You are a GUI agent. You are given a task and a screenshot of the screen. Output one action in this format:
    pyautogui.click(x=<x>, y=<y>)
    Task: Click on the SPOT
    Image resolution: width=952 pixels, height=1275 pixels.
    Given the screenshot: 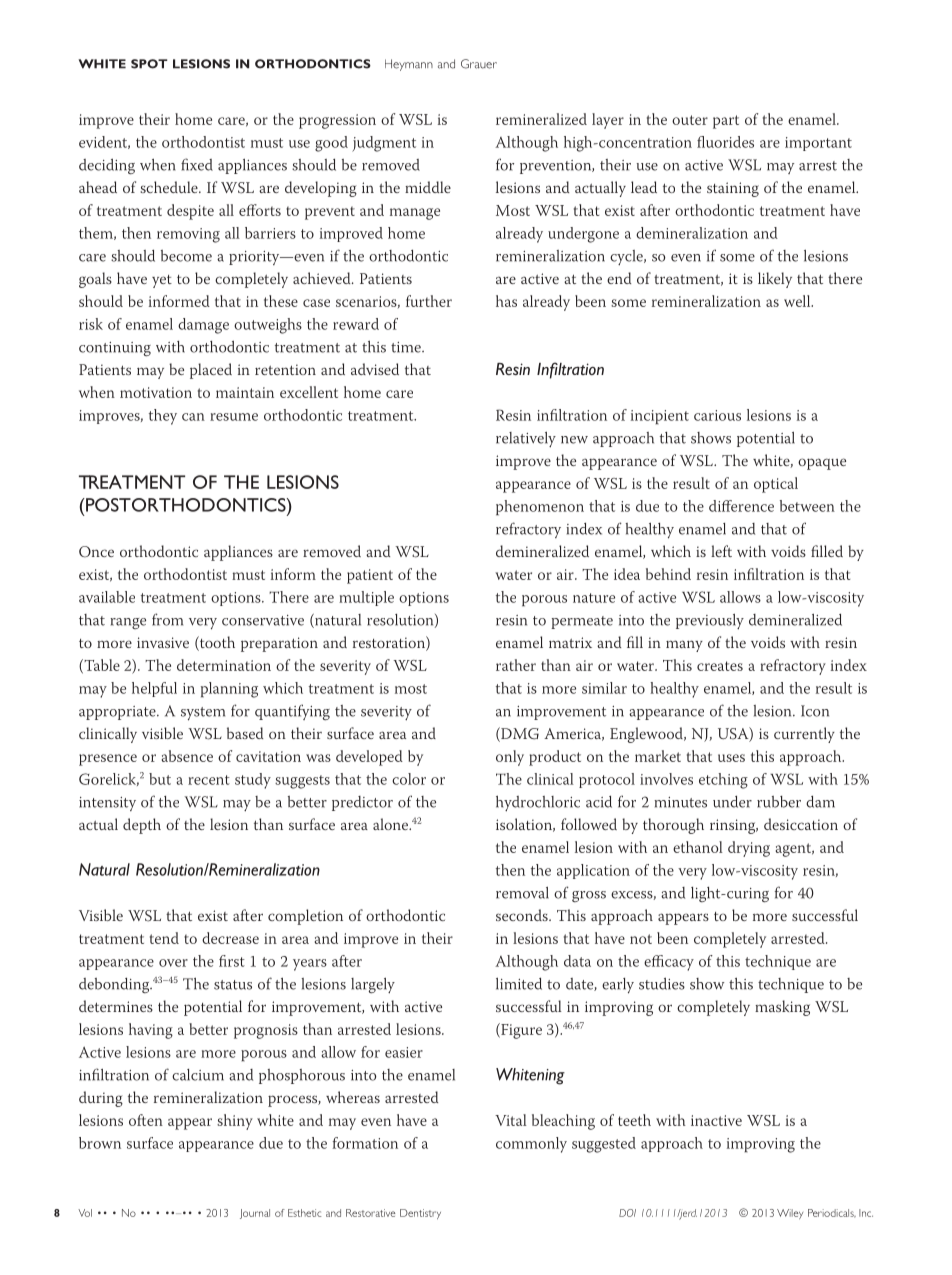 What is the action you would take?
    pyautogui.click(x=149, y=64)
